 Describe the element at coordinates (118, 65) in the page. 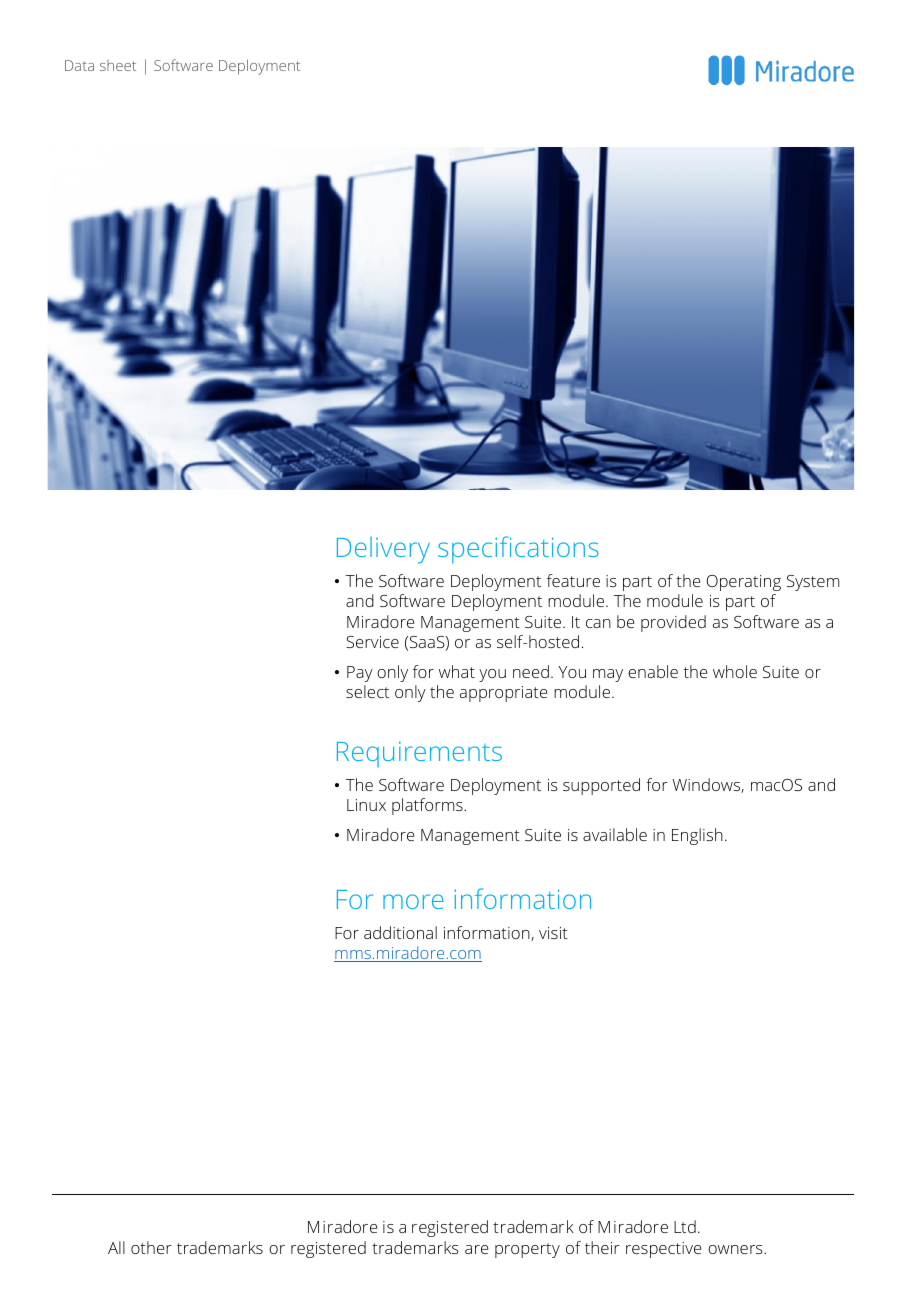

I see `sheet` at that location.
